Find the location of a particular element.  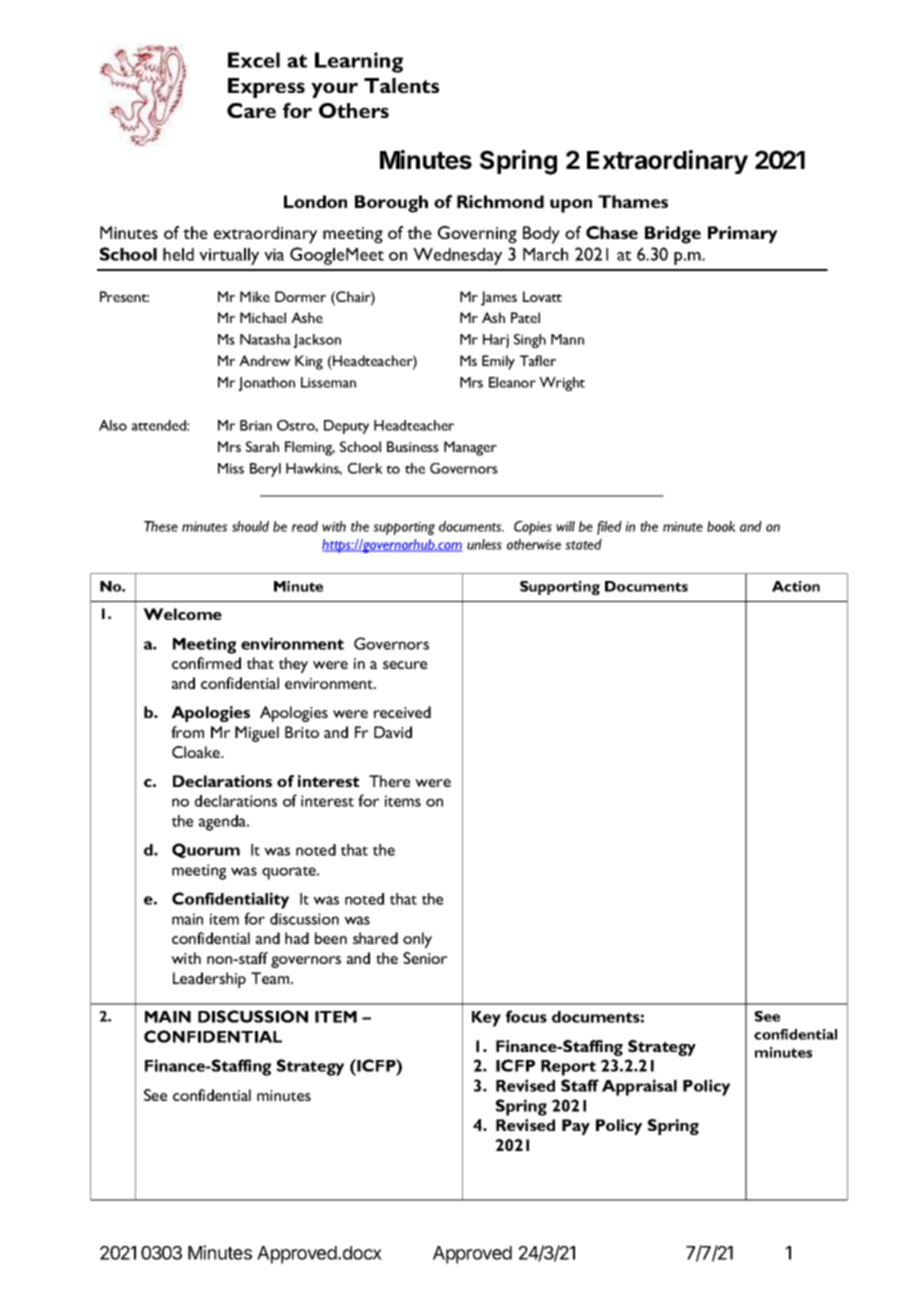

Talents is located at coordinates (401, 85).
